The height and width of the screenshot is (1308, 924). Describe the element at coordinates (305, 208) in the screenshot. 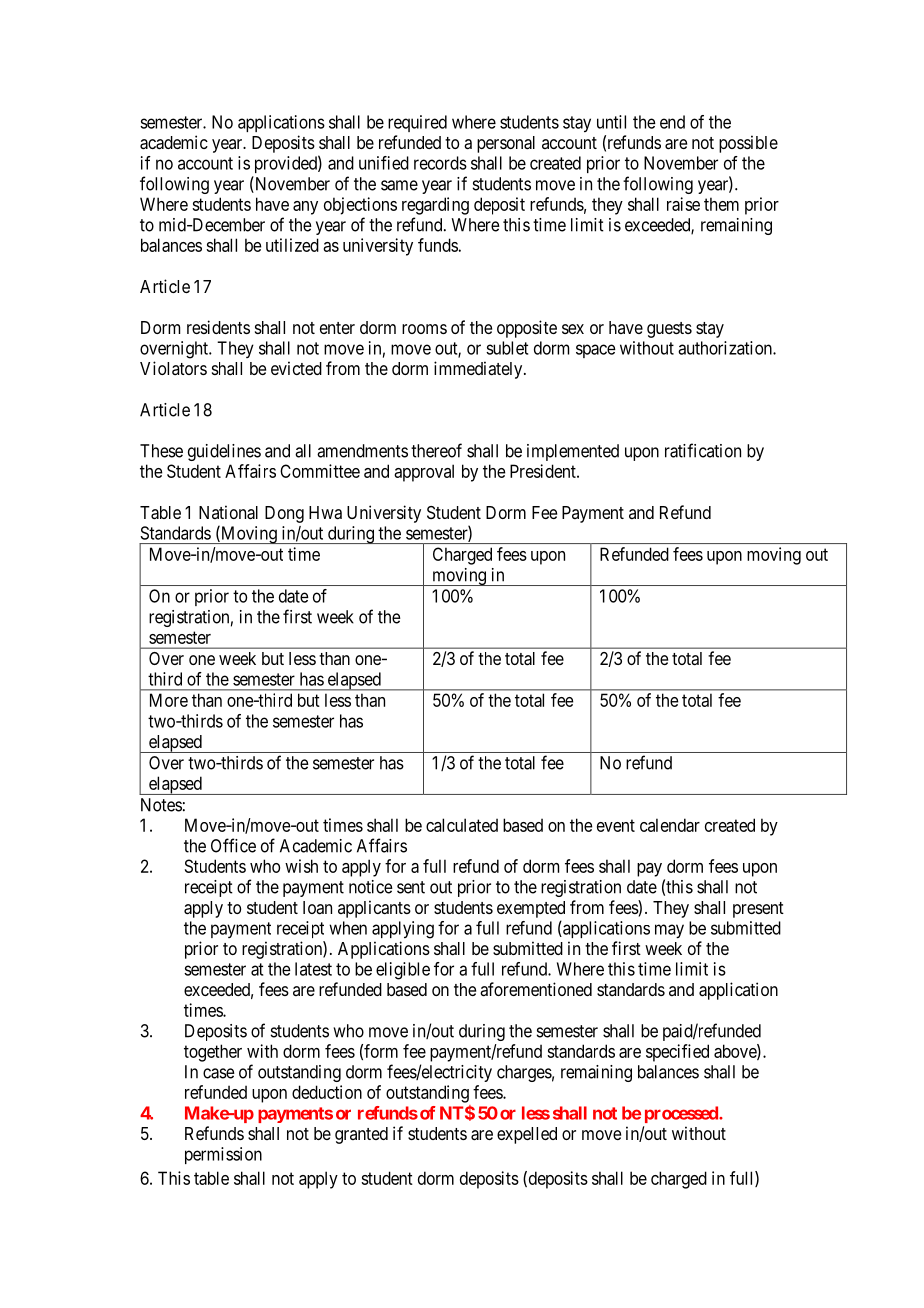

I see `any` at that location.
